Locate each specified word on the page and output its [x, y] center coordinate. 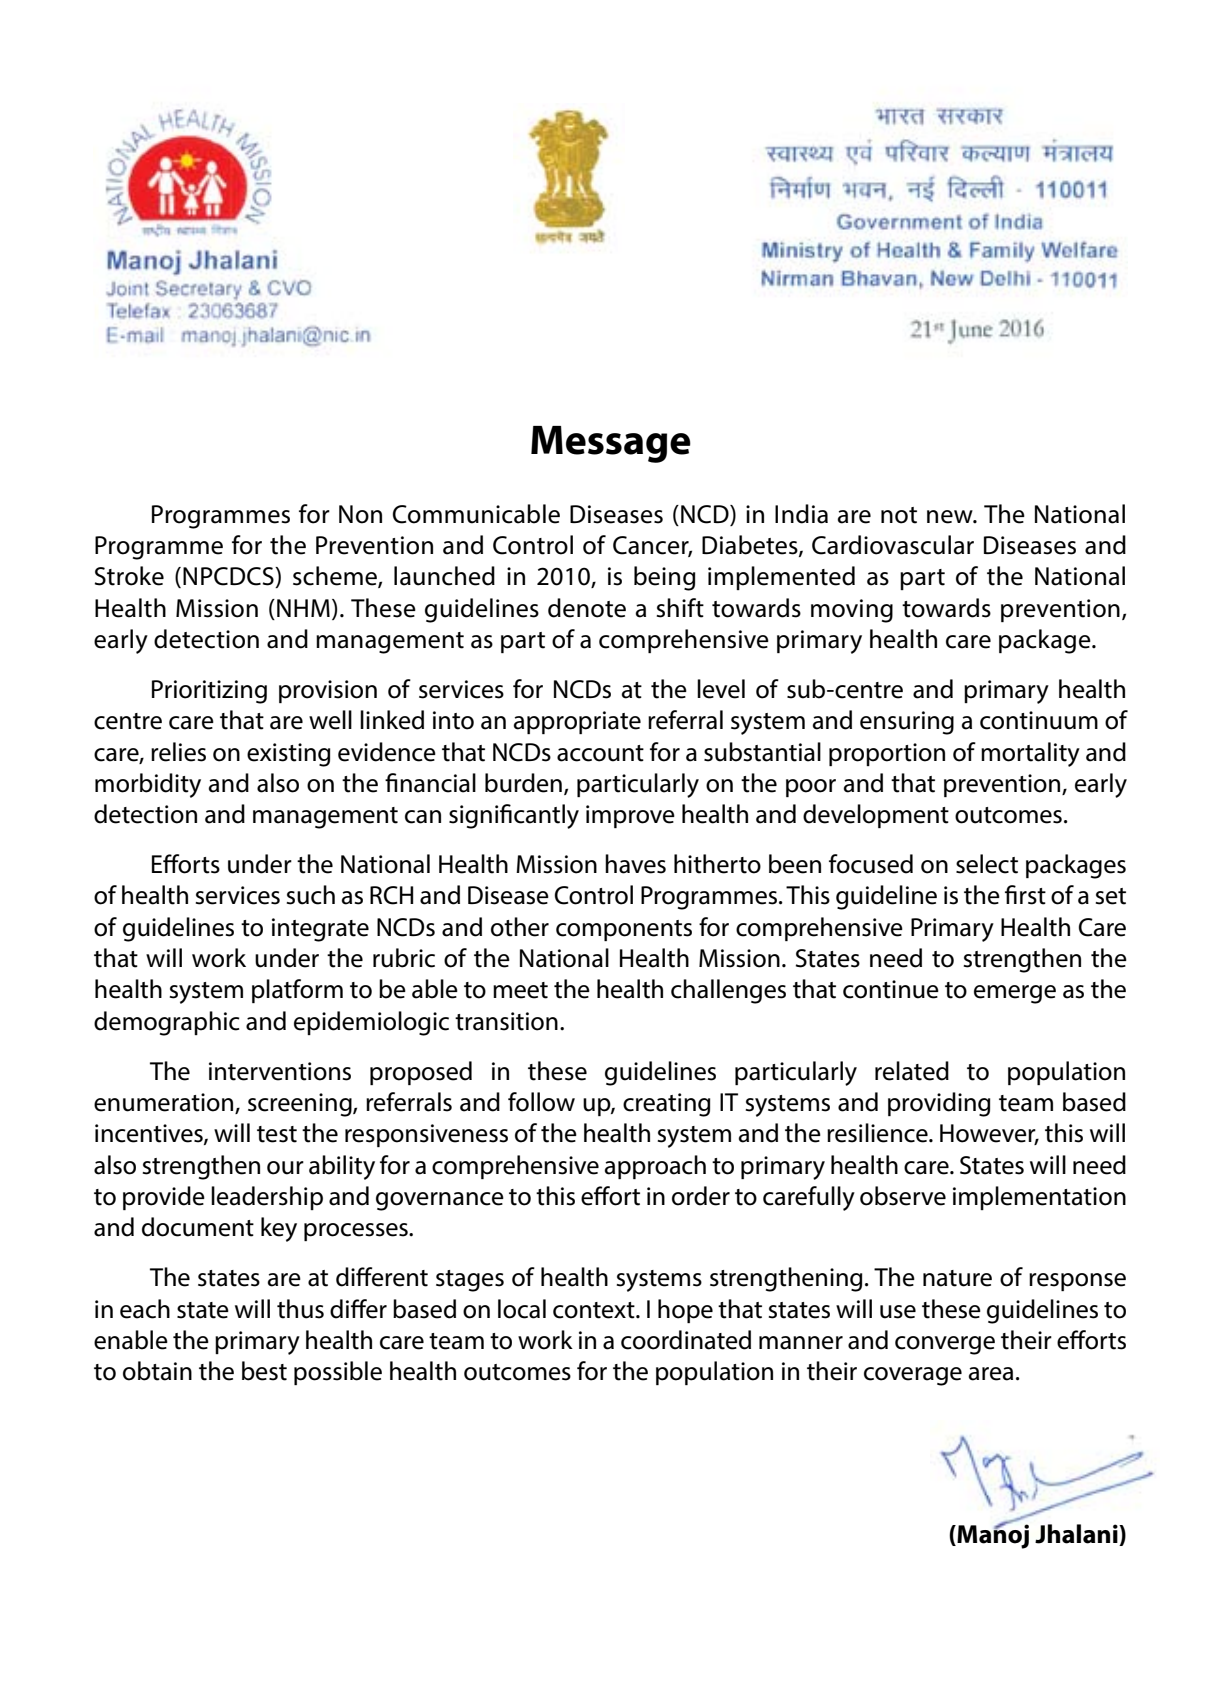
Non [360, 514]
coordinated [686, 1340]
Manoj [992, 1535]
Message [611, 444]
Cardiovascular [893, 545]
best [264, 1371]
